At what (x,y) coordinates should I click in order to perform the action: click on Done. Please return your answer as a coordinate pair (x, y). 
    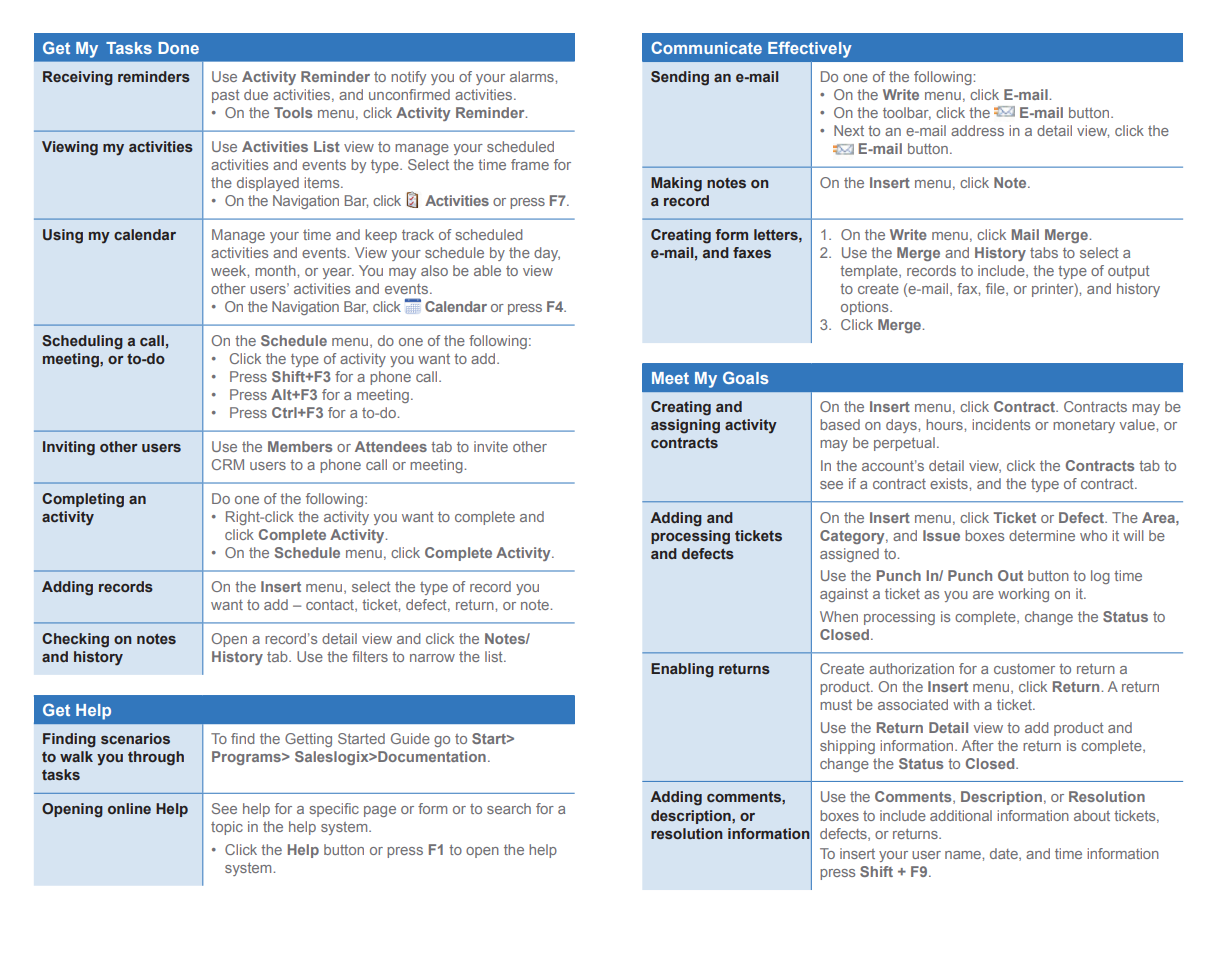
    Looking at the image, I should click on (178, 48).
